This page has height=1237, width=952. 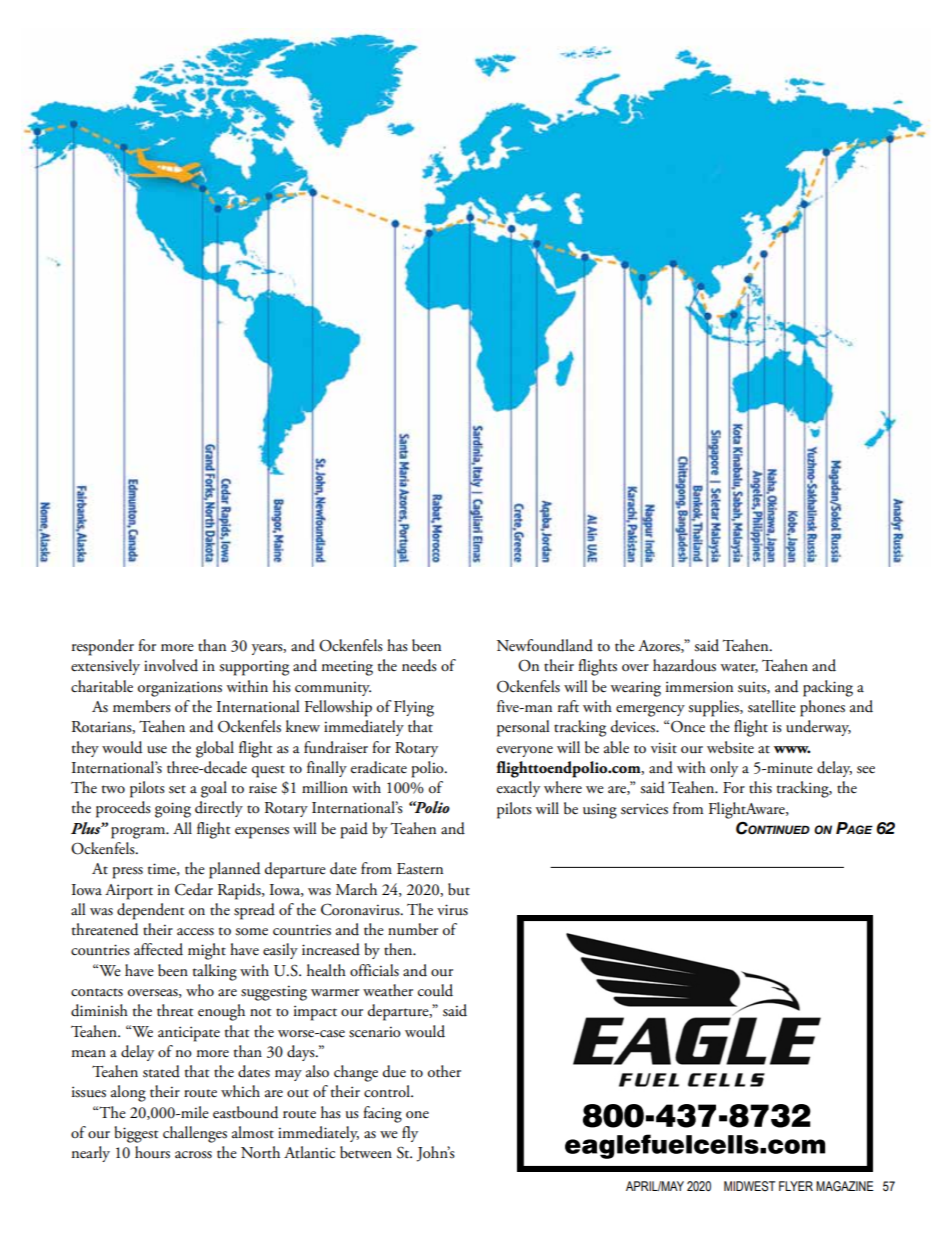 I want to click on other, so click(x=444, y=1071).
